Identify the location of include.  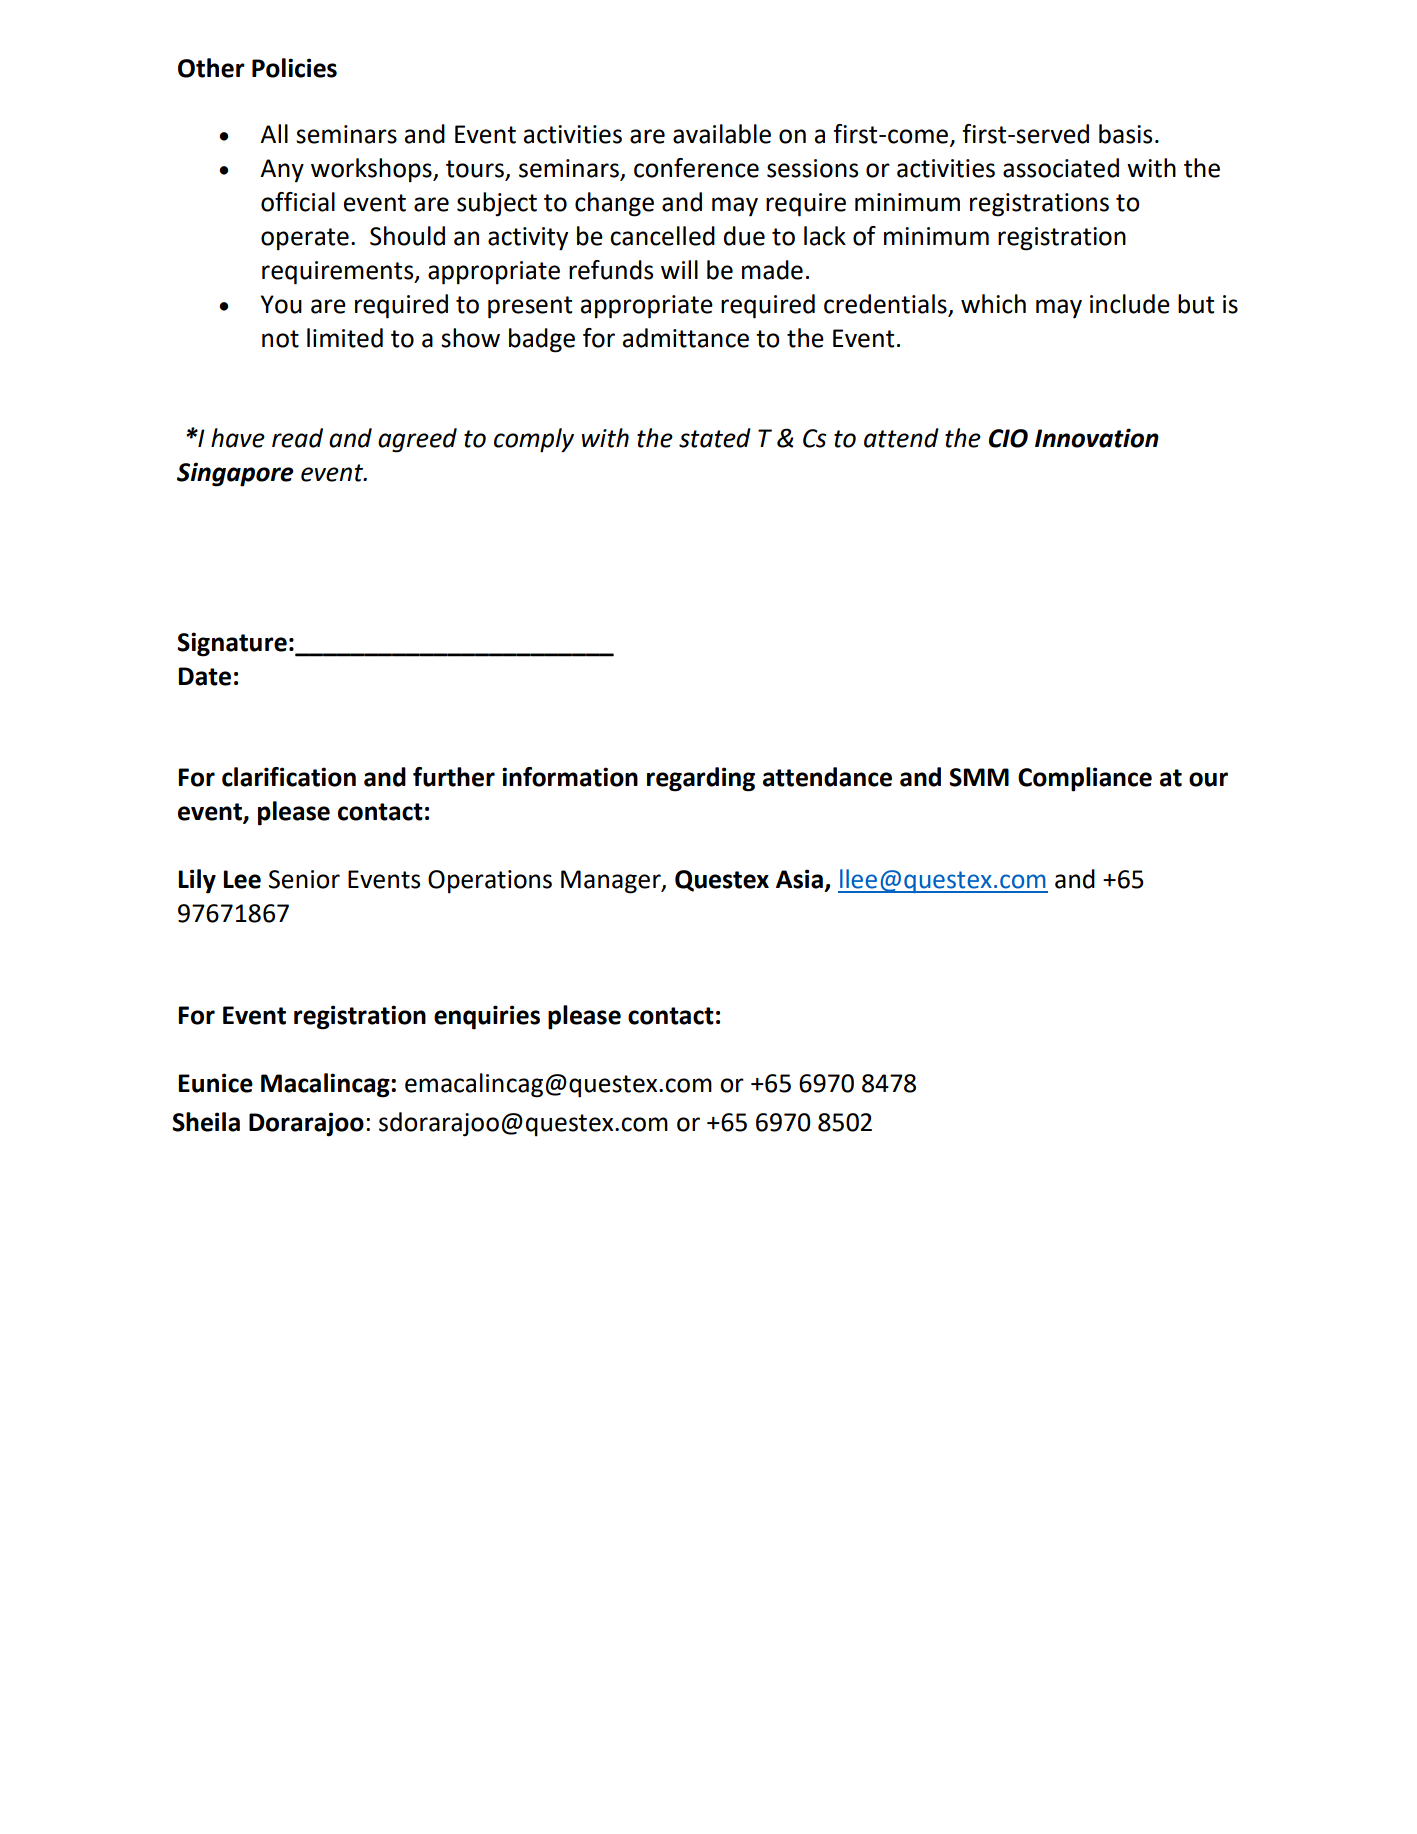
(1130, 304).
